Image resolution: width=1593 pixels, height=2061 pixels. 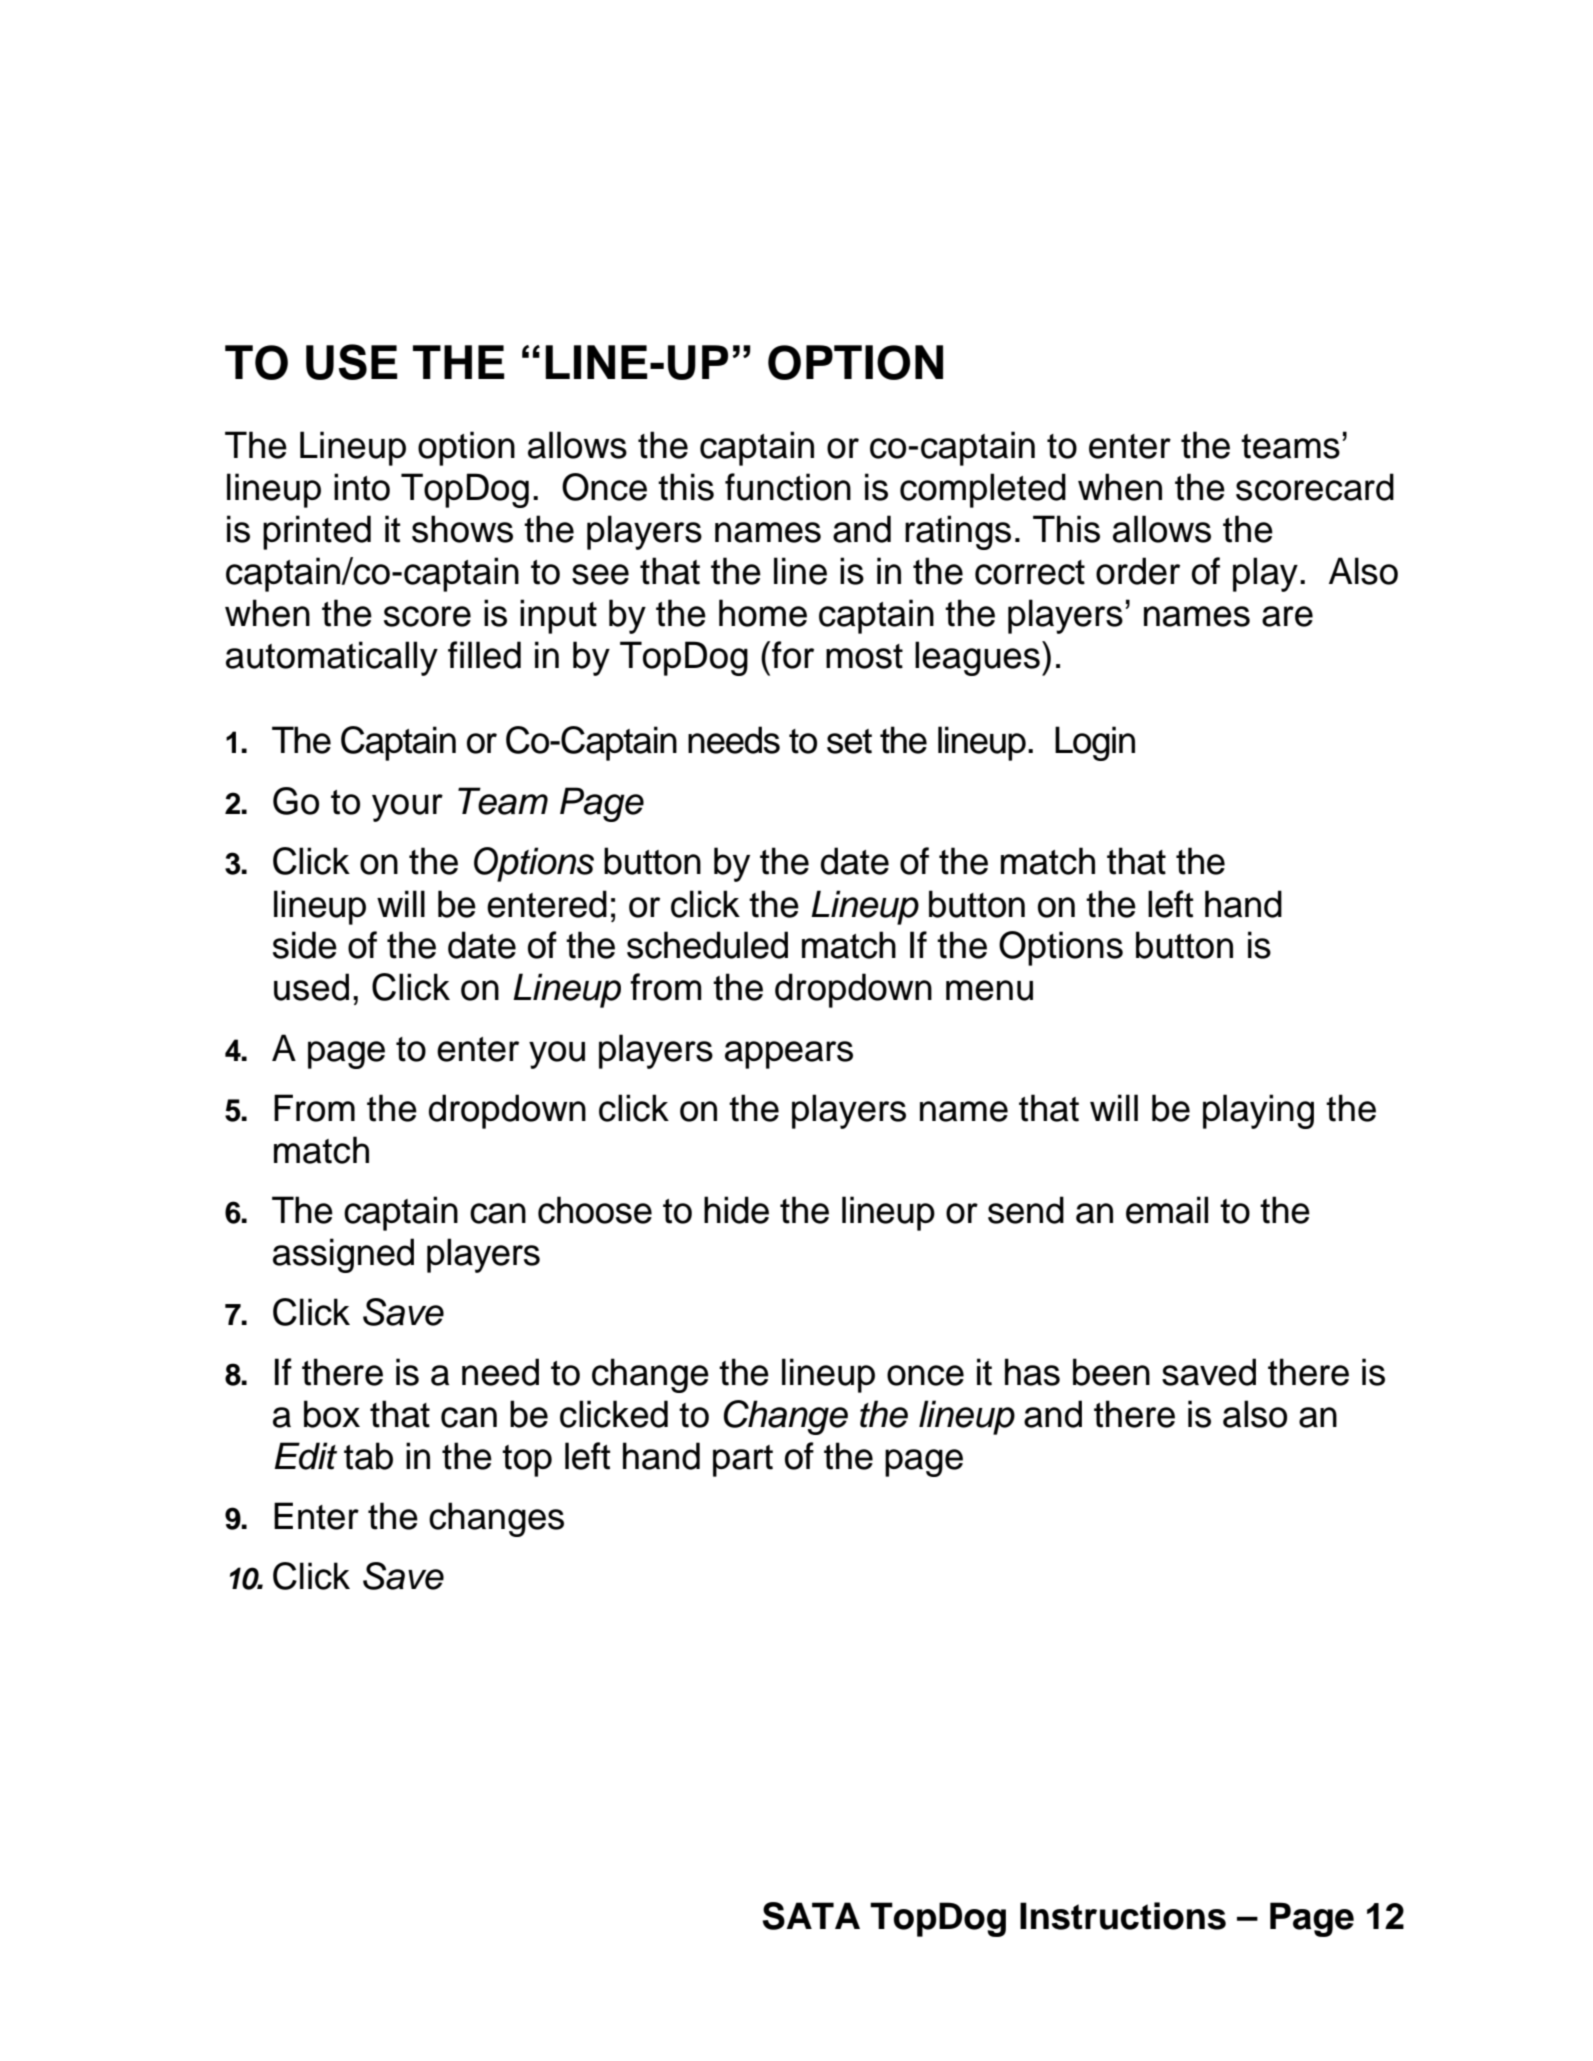 I want to click on assigned, so click(x=343, y=1255).
